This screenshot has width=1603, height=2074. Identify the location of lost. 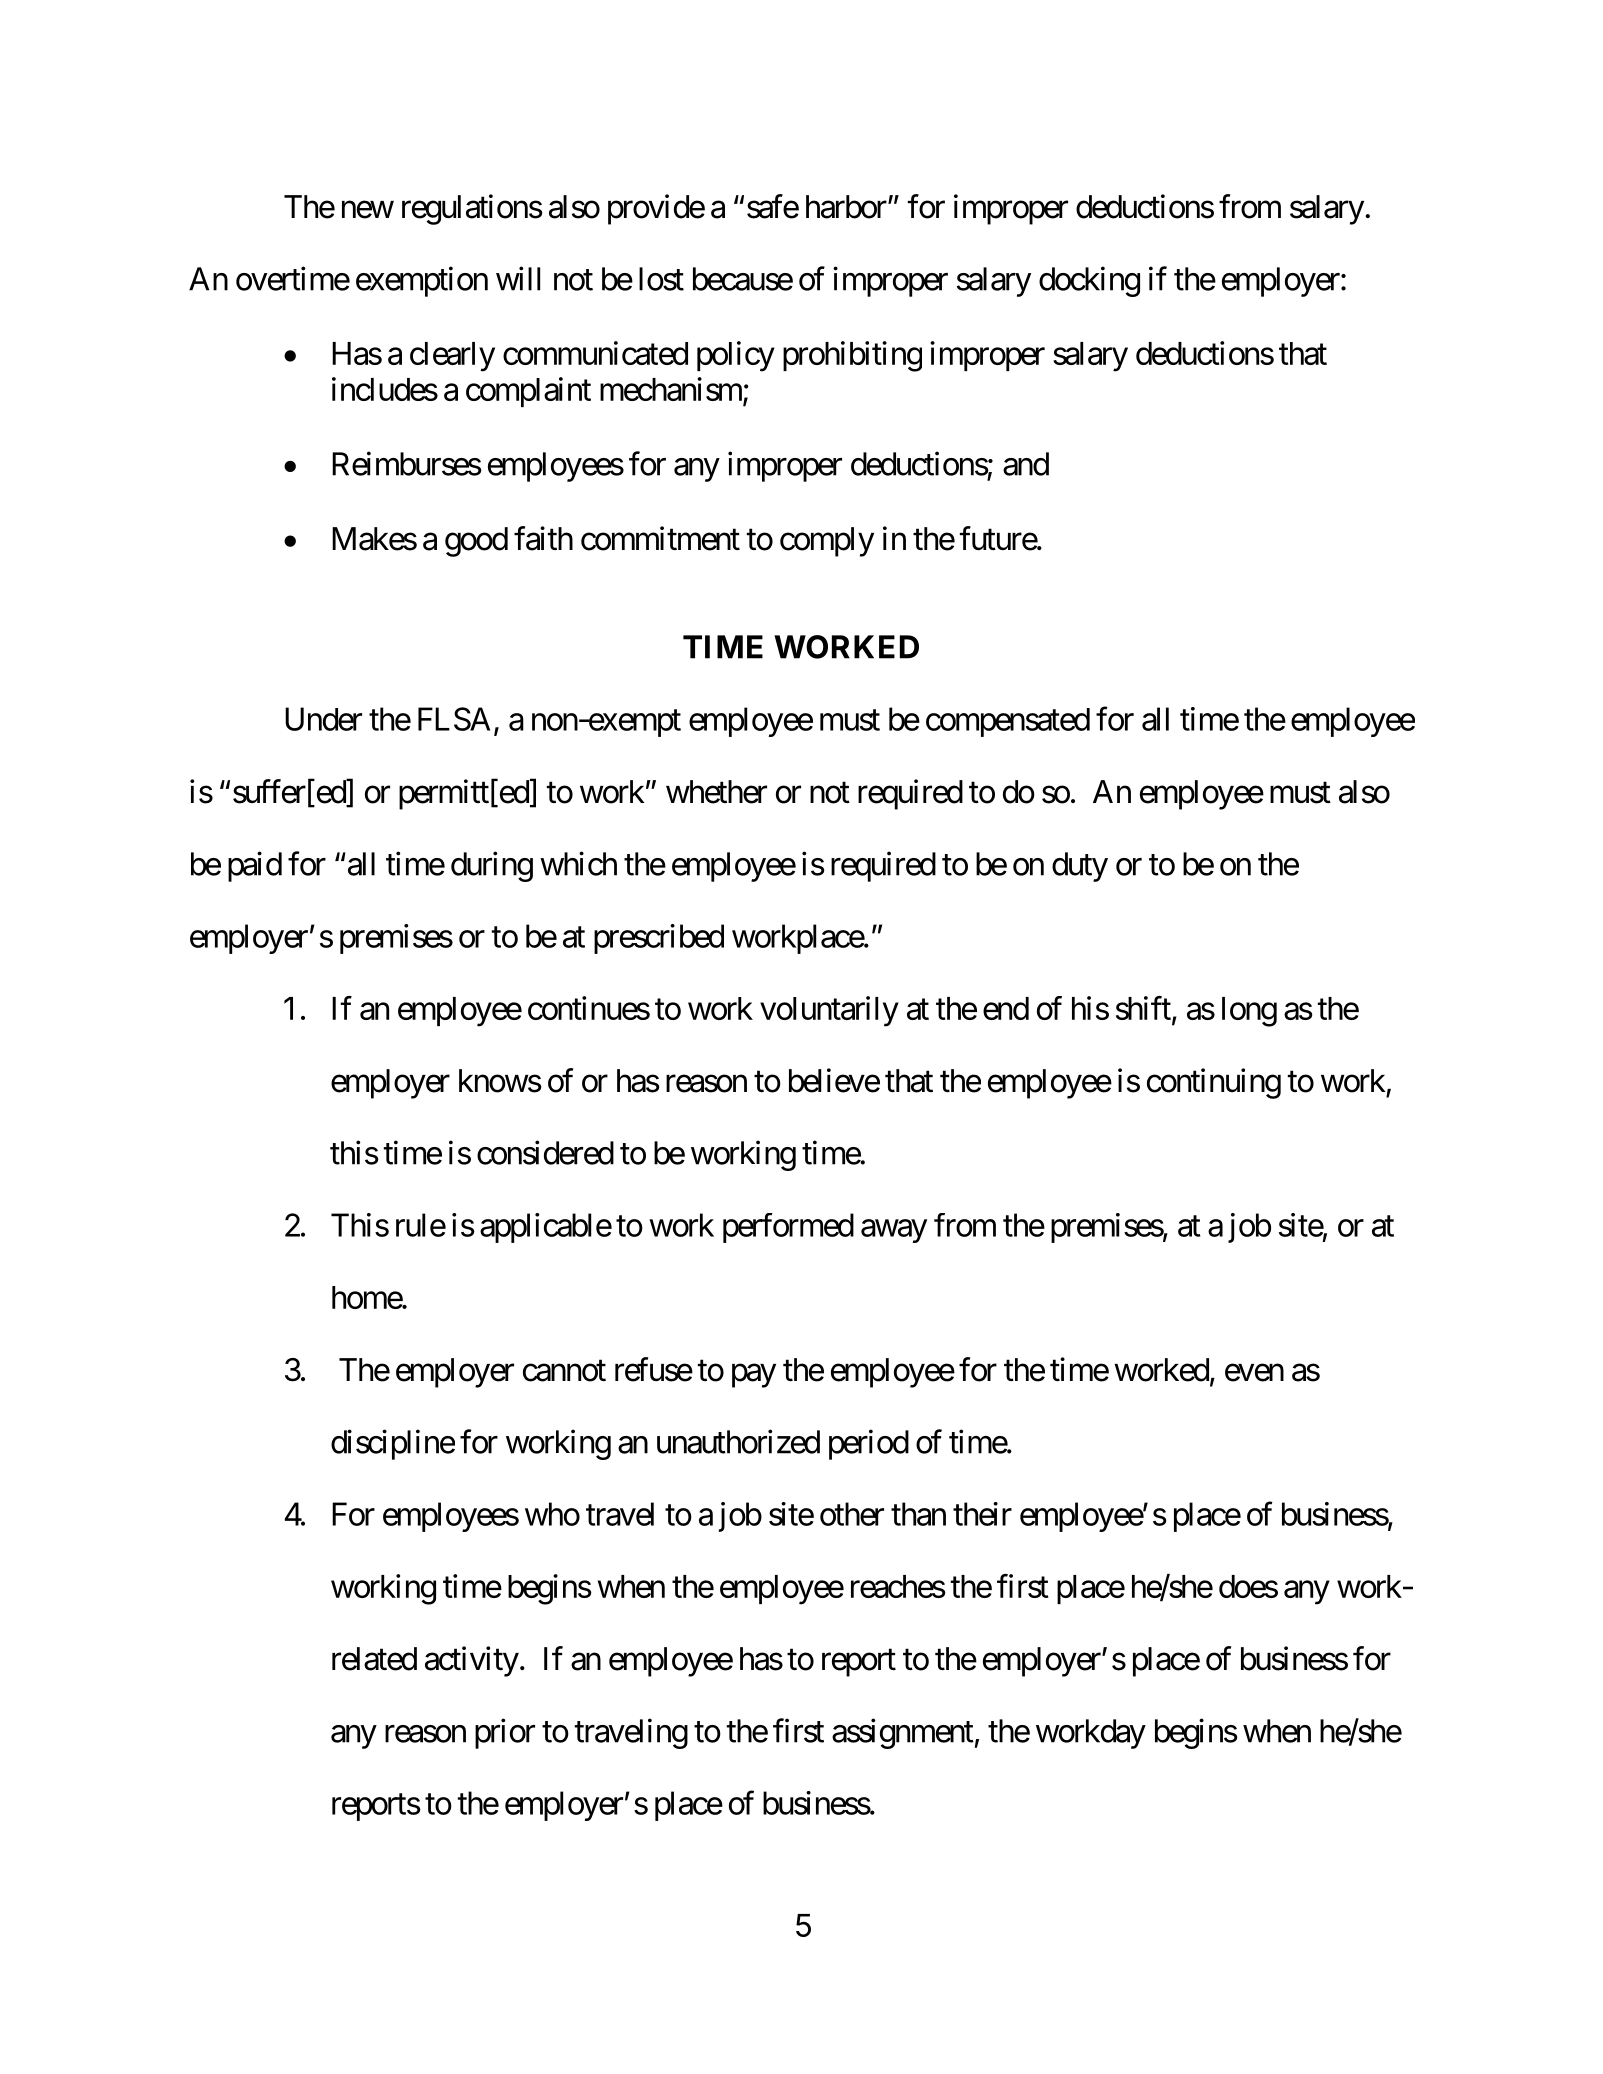
(661, 279).
